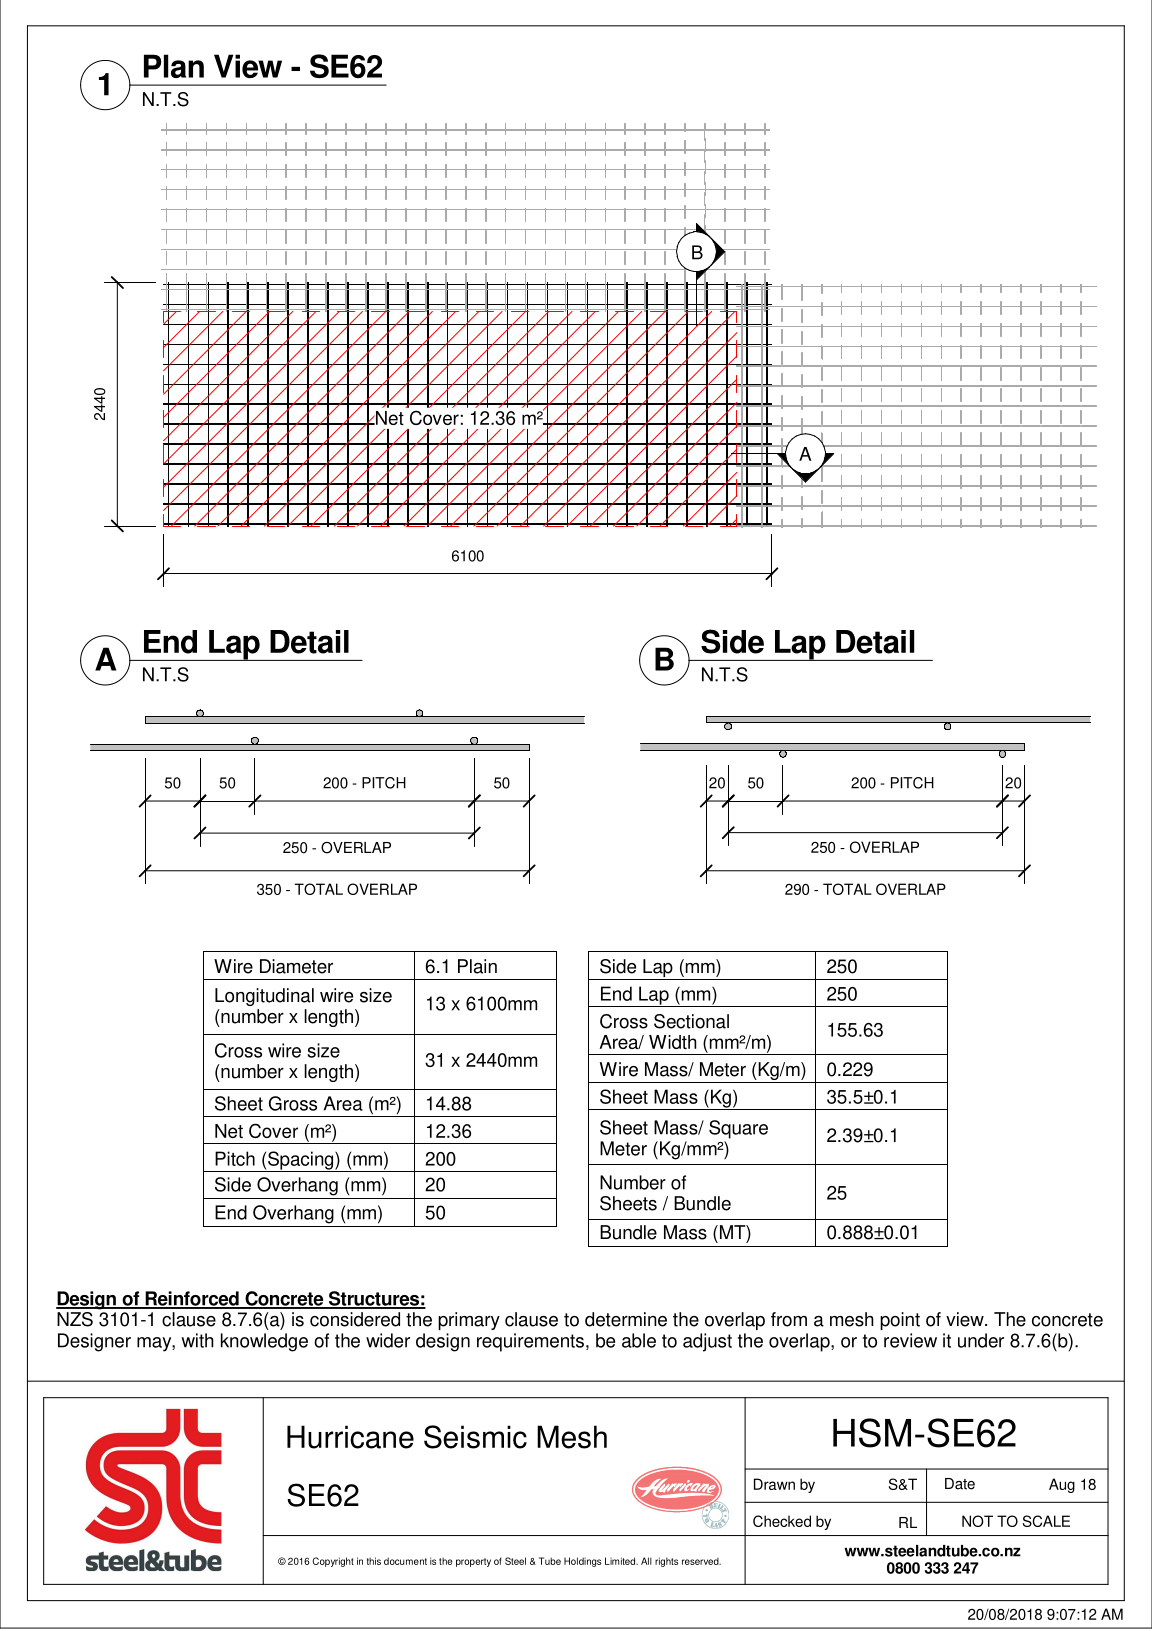 The height and width of the image is (1631, 1152). I want to click on Longitudinal, so click(264, 997).
